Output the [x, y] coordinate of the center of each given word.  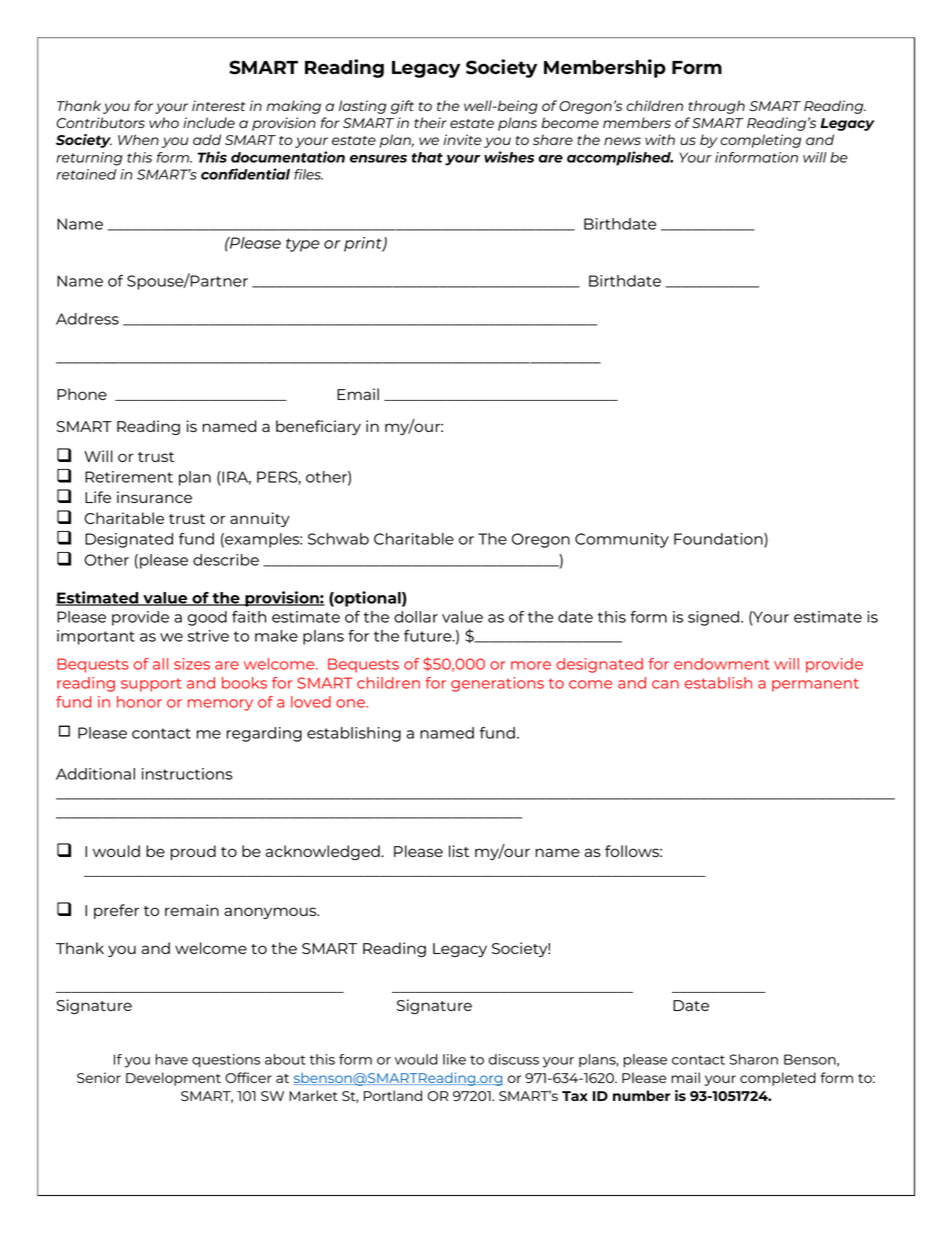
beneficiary [318, 427]
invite [463, 139]
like [454, 1059]
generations [497, 684]
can [665, 684]
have [171, 1059]
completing [760, 141]
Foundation [719, 540]
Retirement [129, 477]
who [164, 122]
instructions [187, 774]
